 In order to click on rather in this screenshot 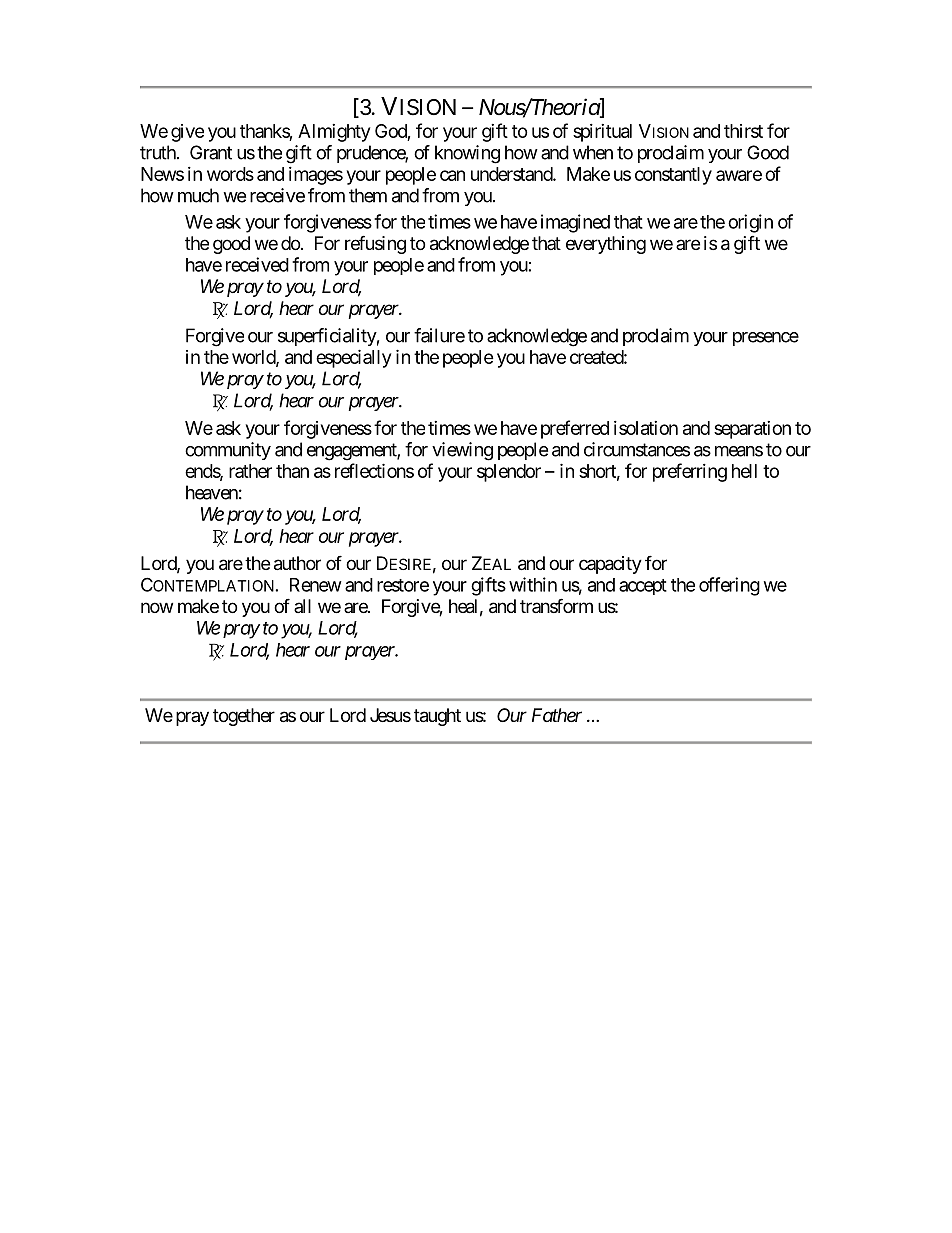, I will do `click(250, 471)`.
